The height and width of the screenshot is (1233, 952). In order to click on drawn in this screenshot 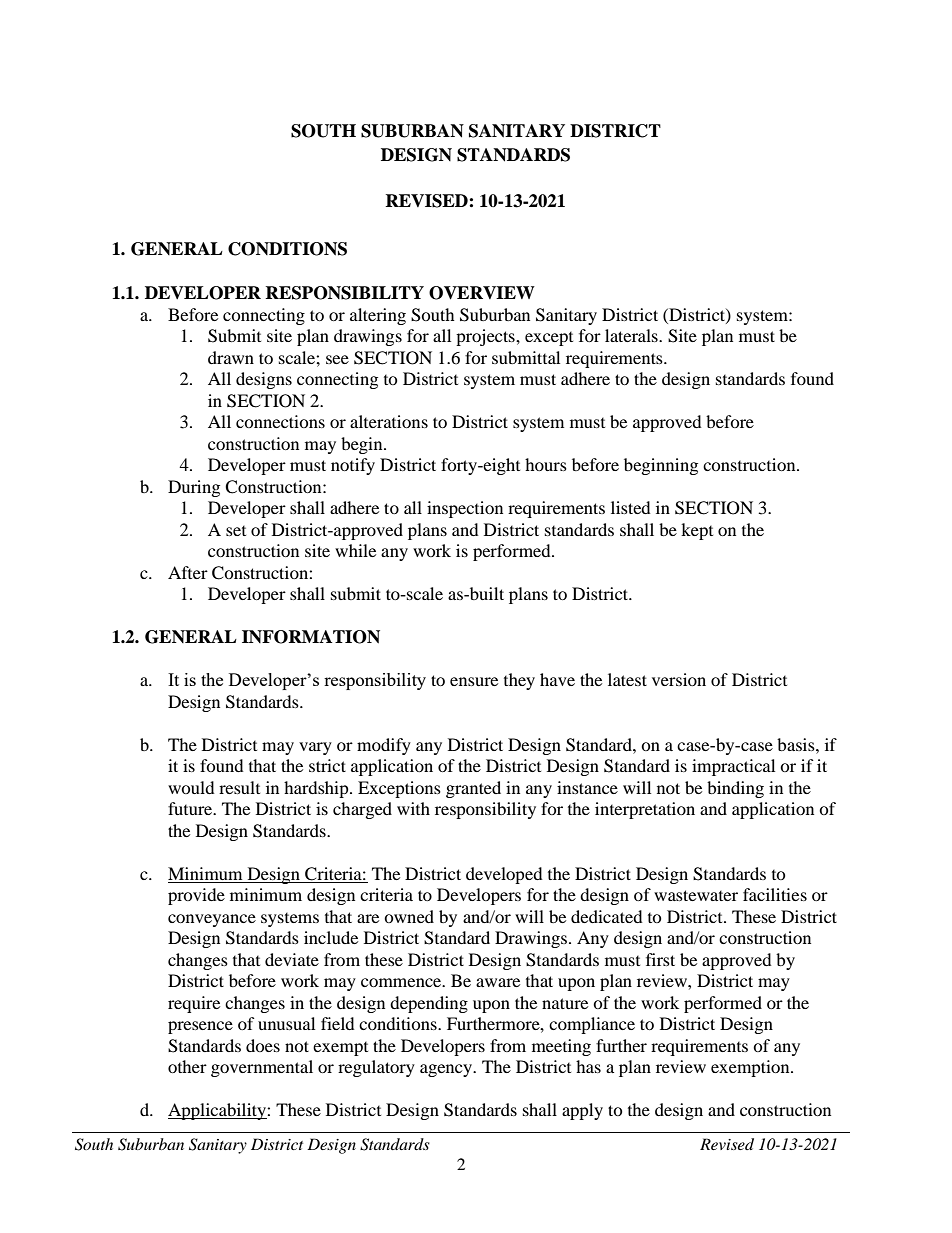, I will do `click(231, 357)`.
